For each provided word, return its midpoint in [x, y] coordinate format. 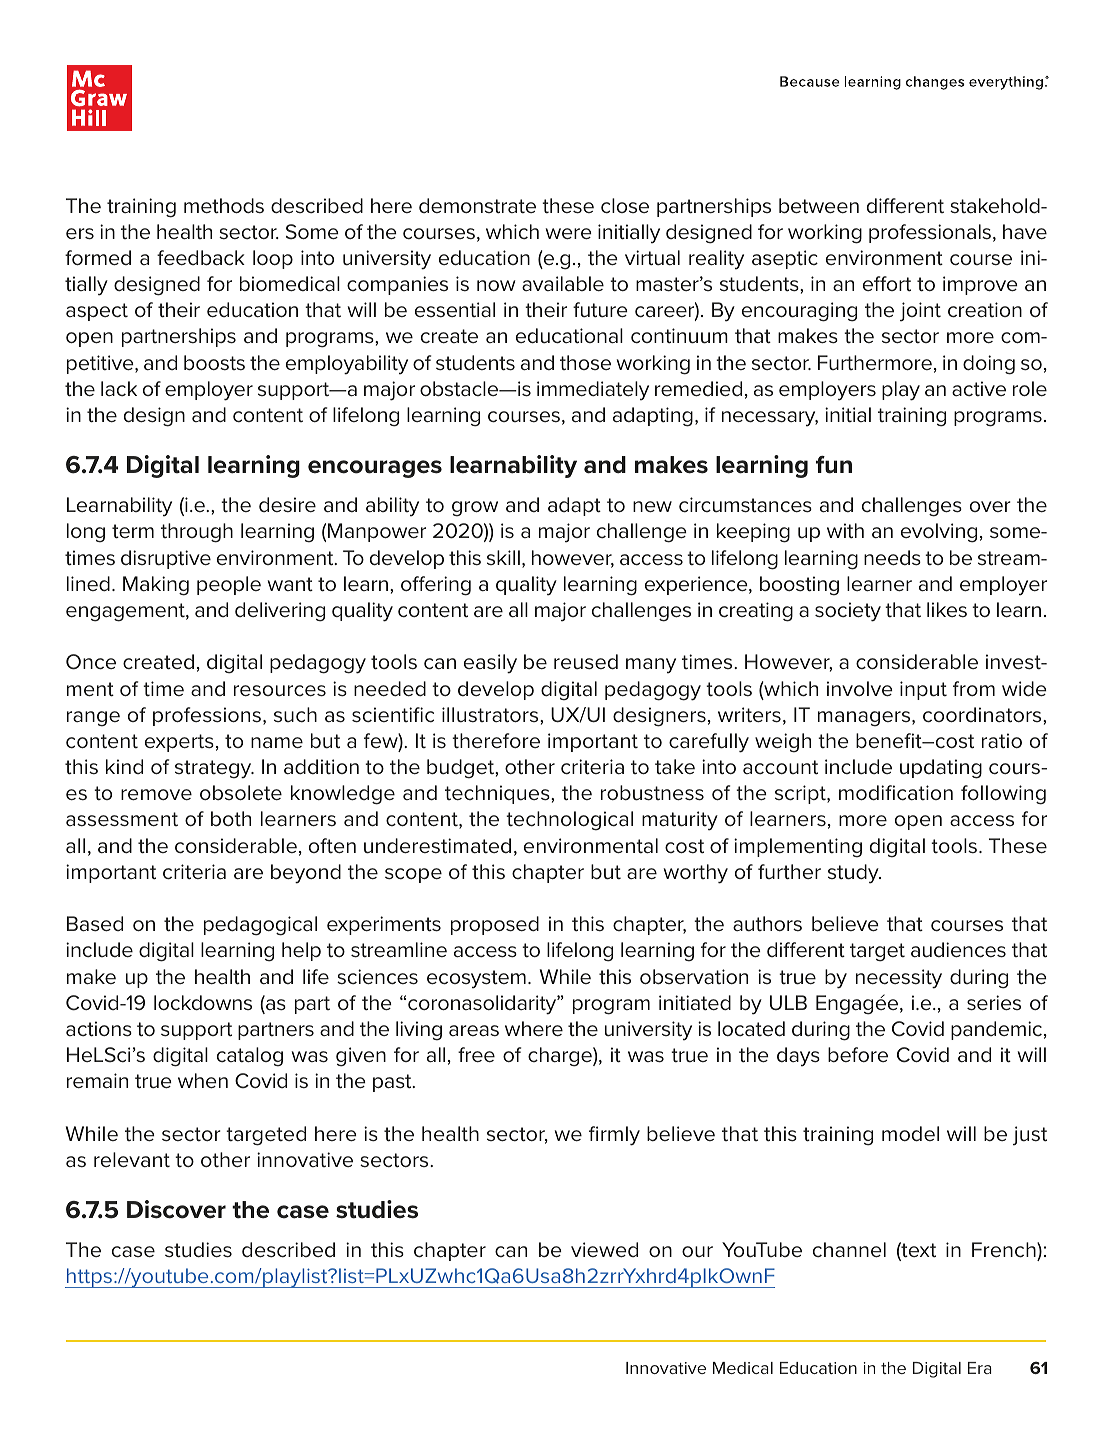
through [197, 533]
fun [834, 465]
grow [475, 509]
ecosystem [476, 979]
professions [208, 716]
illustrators [491, 715]
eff [875, 283]
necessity [899, 979]
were [569, 234]
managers [865, 719]
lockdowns [203, 1003]
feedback [201, 258]
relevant [132, 1160]
